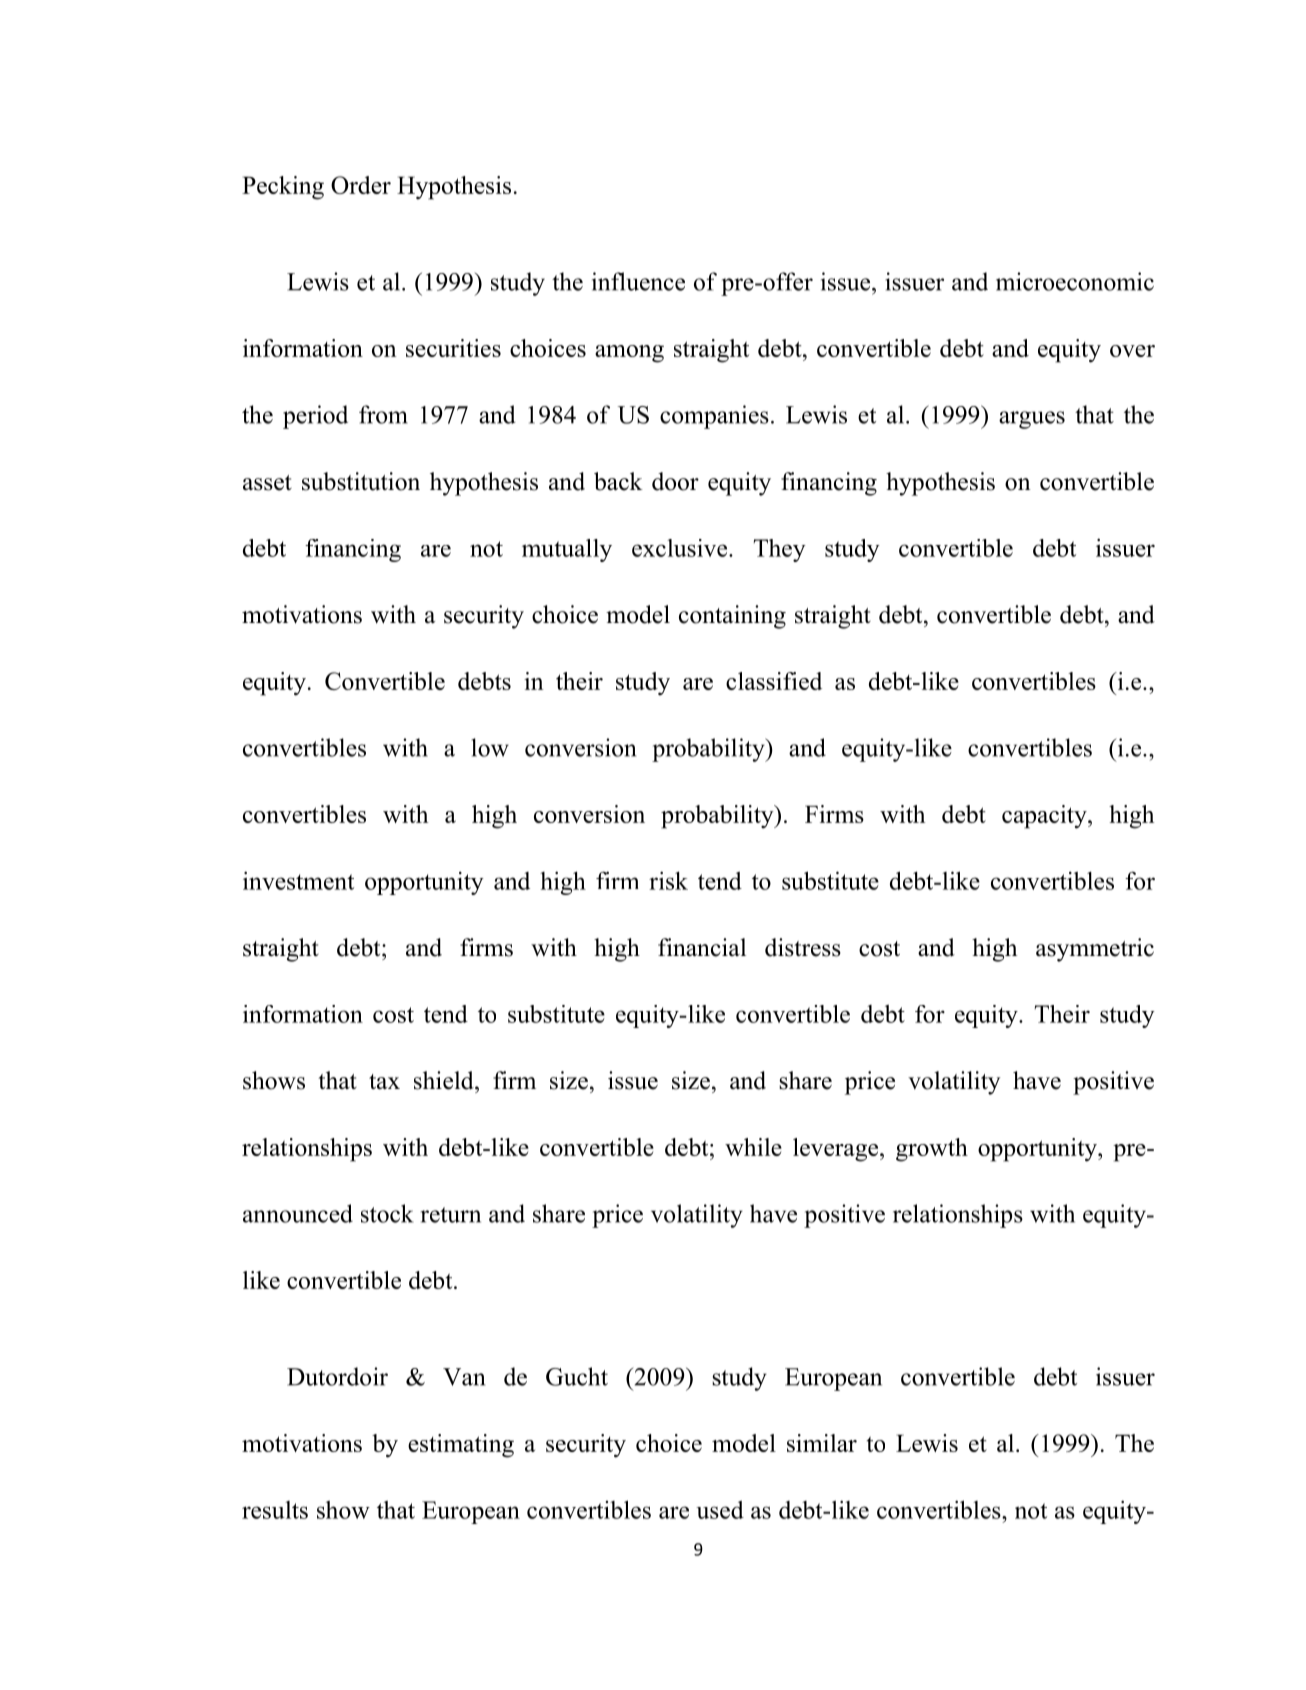  I want to click on influence, so click(638, 281).
